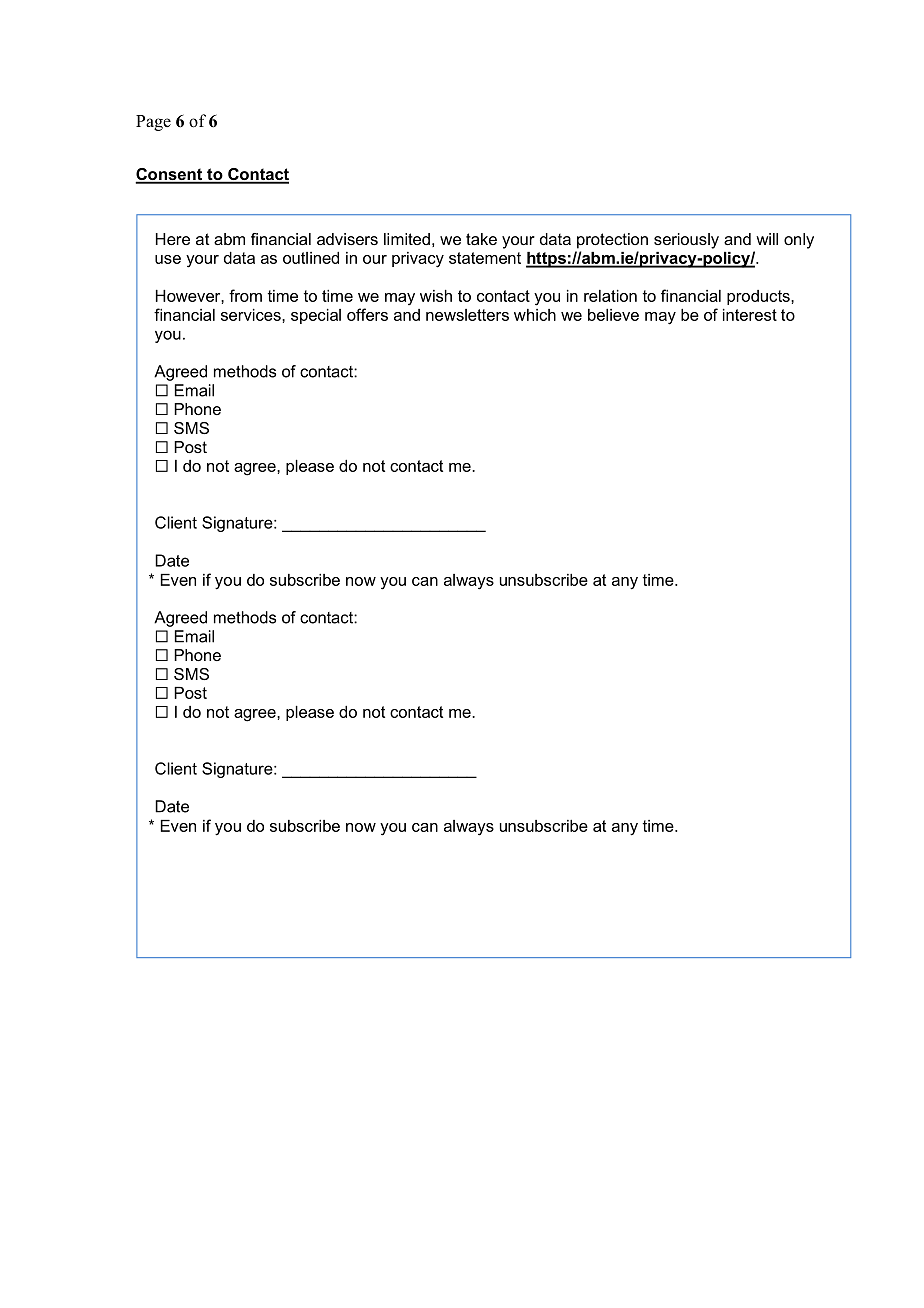  I want to click on services, so click(252, 315).
